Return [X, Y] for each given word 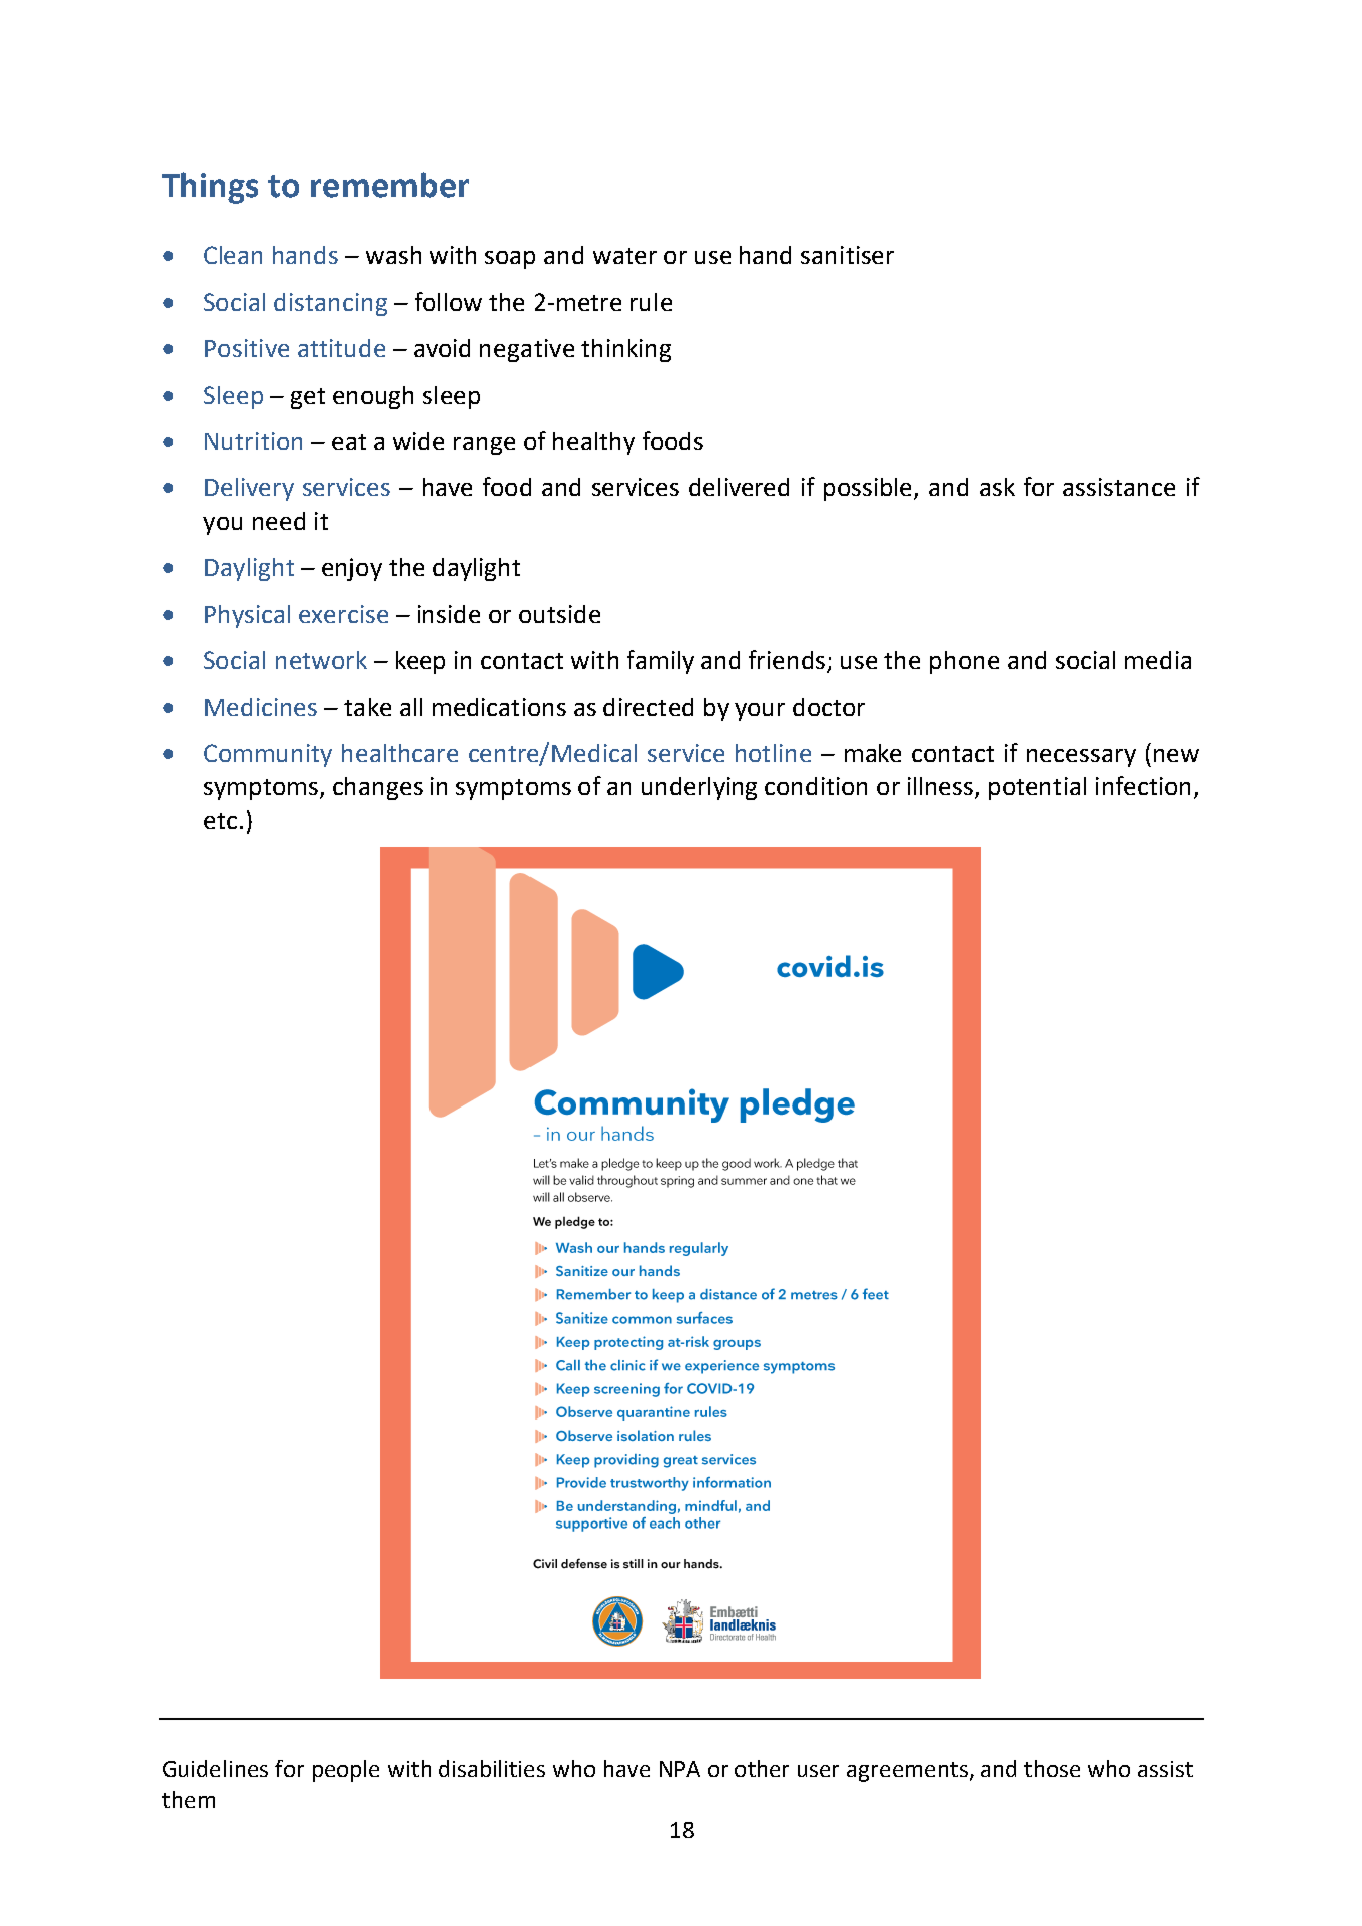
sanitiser [847, 255]
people [346, 1771]
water [625, 256]
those [1052, 1768]
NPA [680, 1769]
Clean [233, 255]
